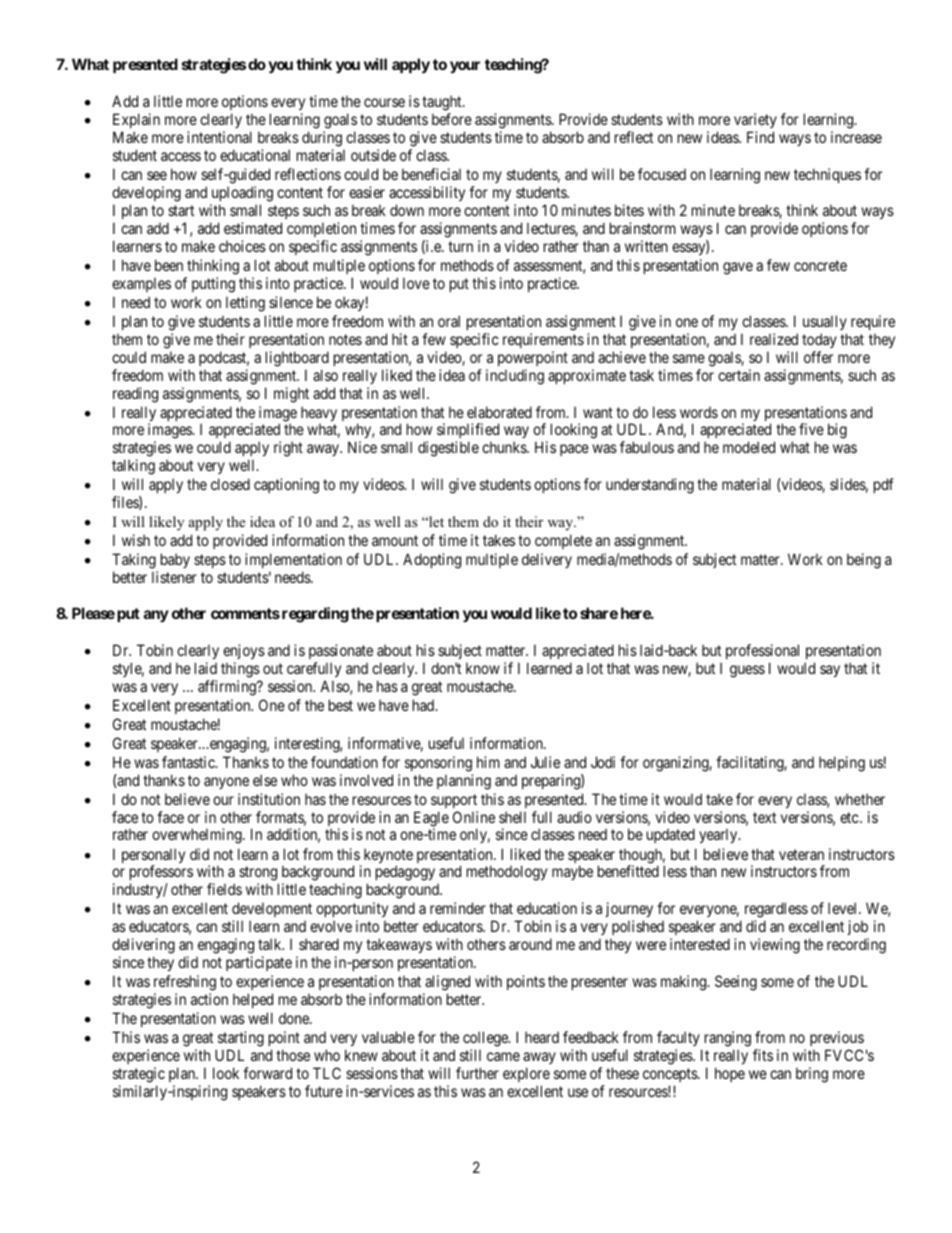  What do you see at coordinates (515, 377) in the screenshot?
I see `including` at bounding box center [515, 377].
